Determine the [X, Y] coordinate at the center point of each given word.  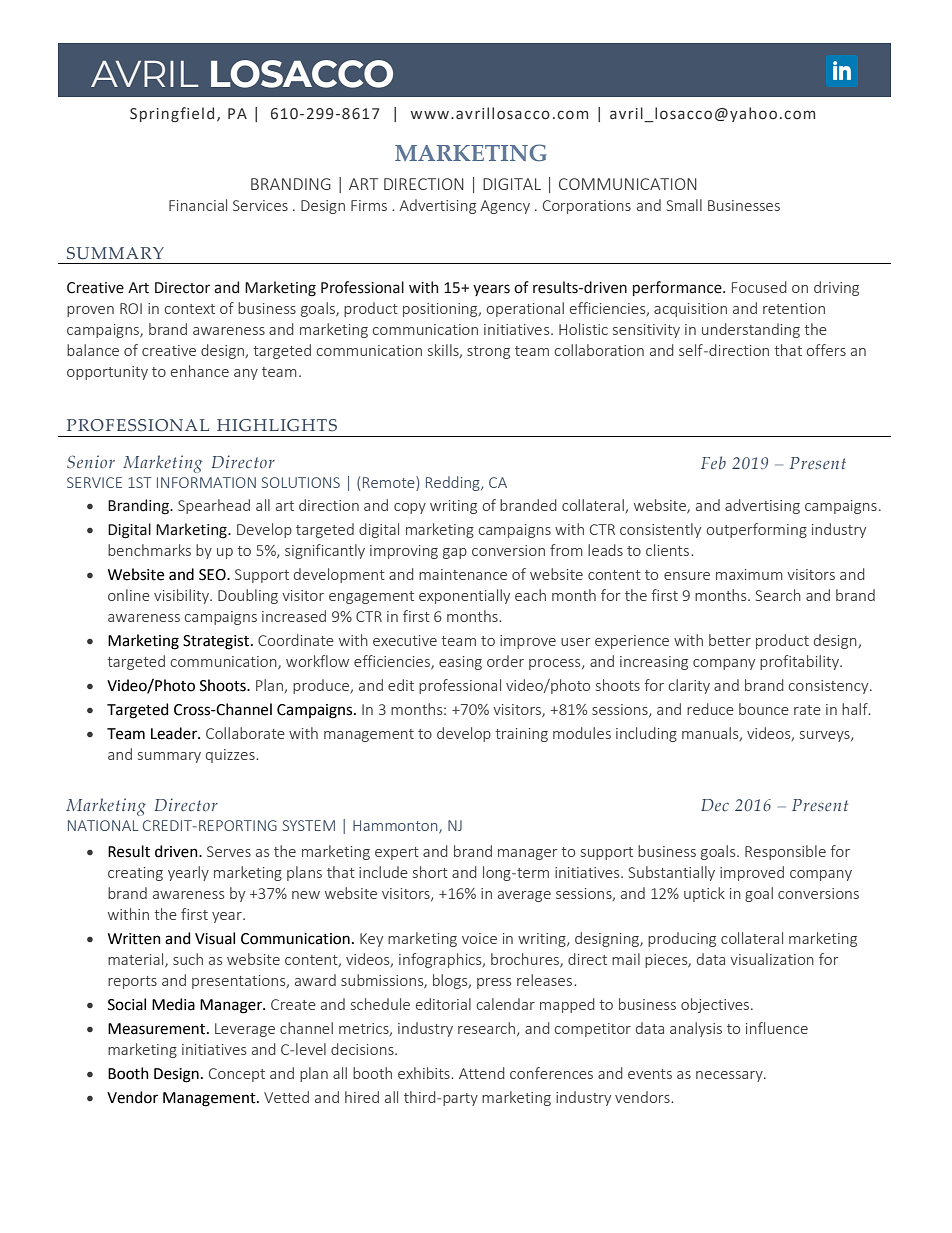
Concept [237, 1075]
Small [684, 205]
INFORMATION [206, 482]
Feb [713, 462]
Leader [175, 733]
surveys [826, 736]
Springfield [172, 114]
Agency [505, 207]
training [521, 735]
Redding [454, 483]
